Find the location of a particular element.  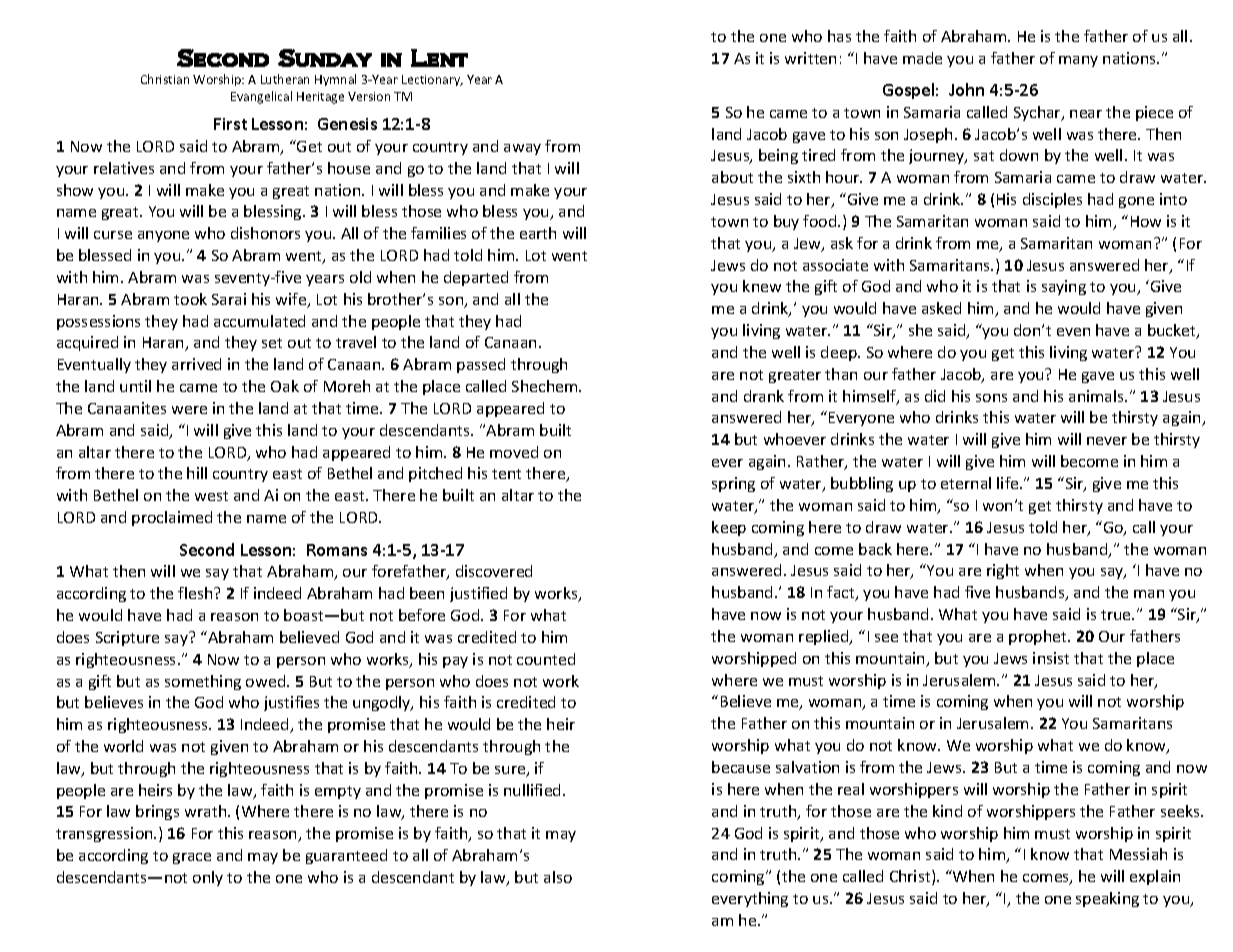

life is located at coordinates (1009, 483).
